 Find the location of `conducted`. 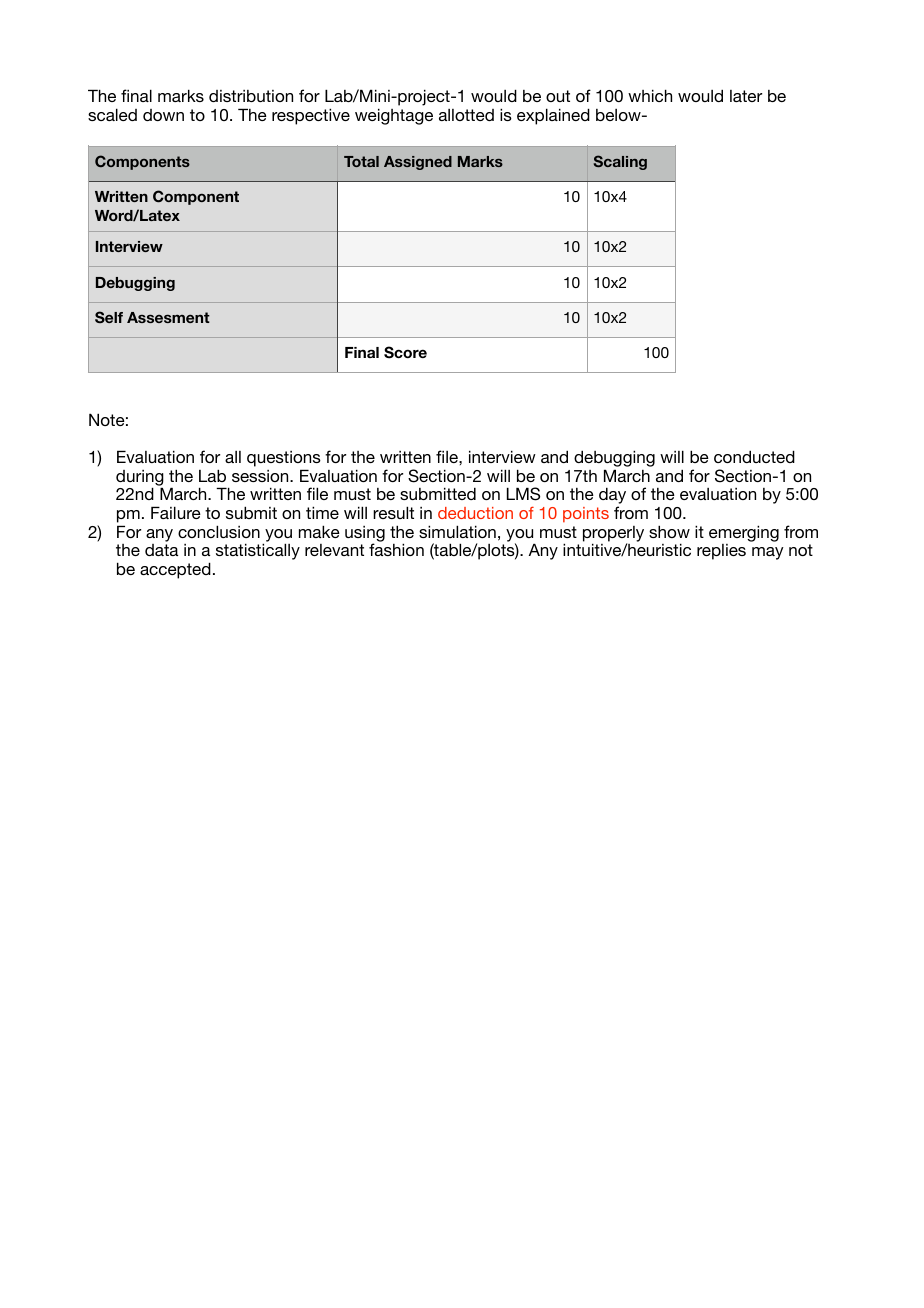

conducted is located at coordinates (754, 456).
